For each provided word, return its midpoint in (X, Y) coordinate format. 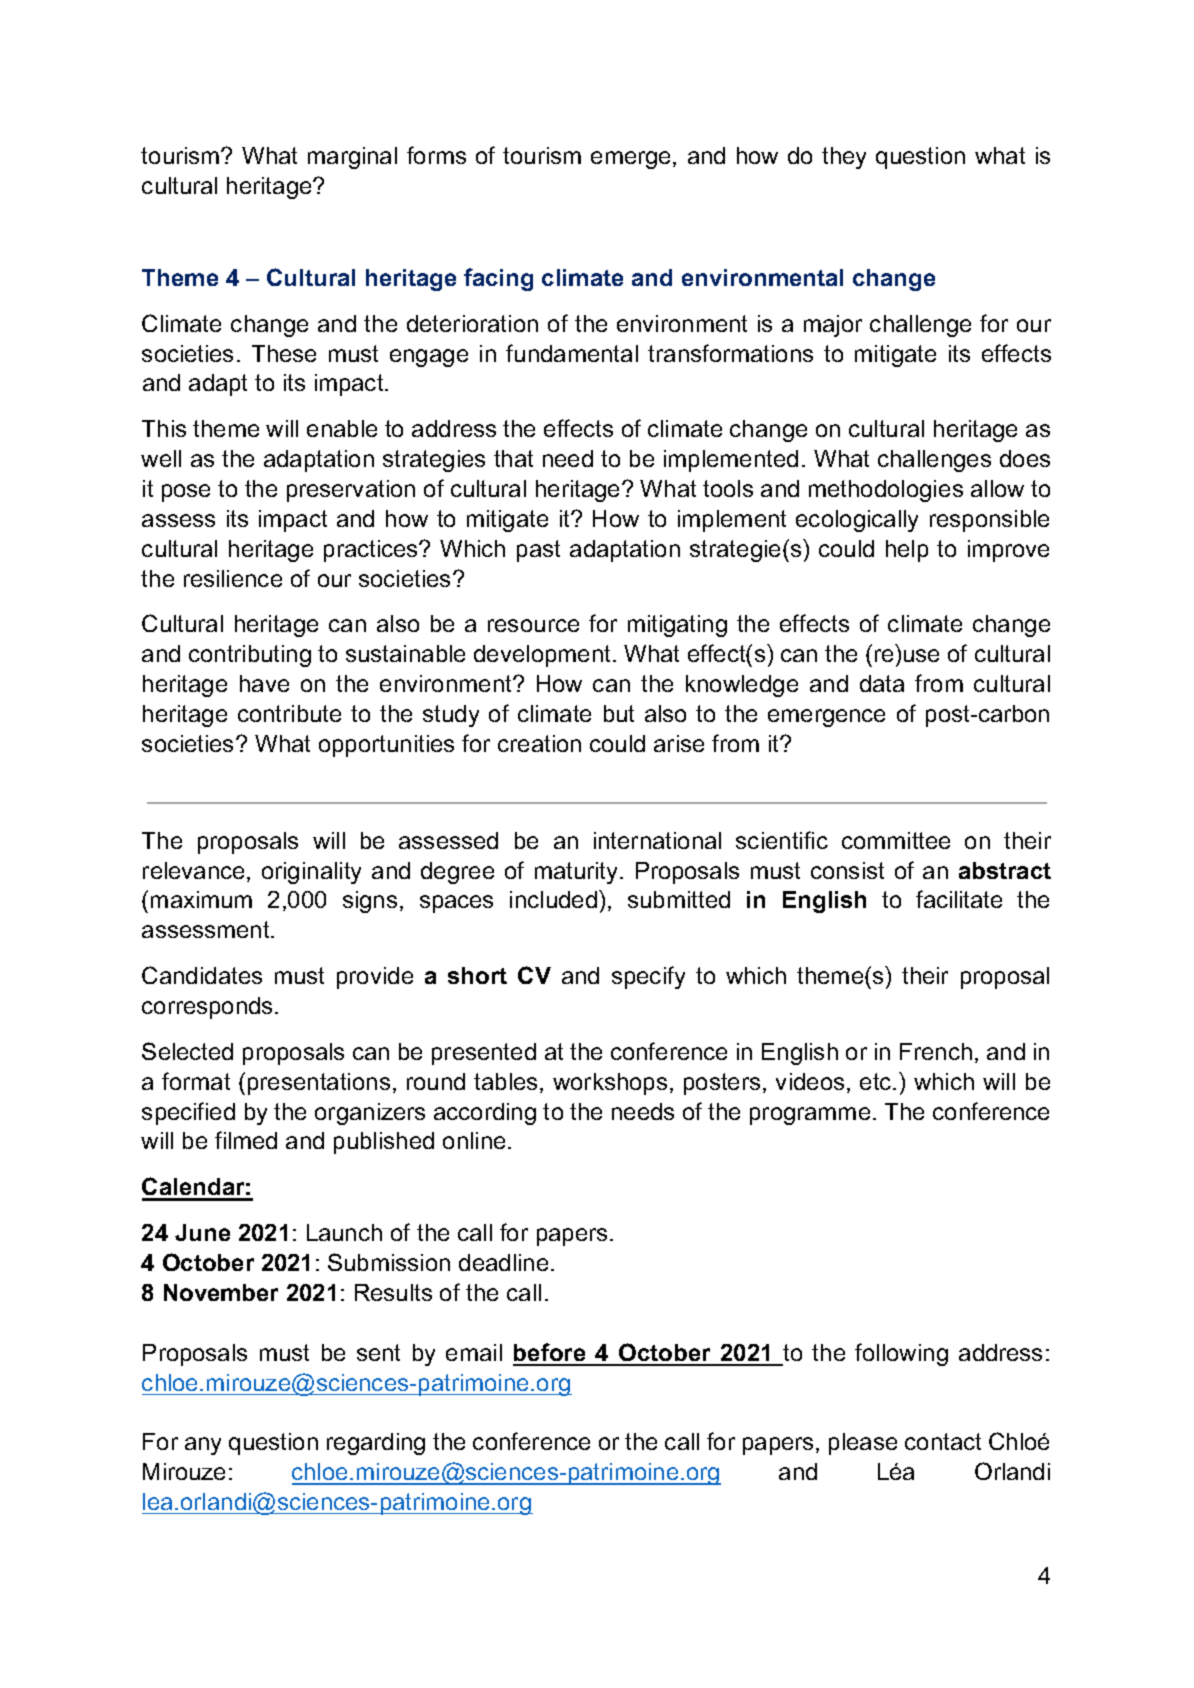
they (844, 158)
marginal (352, 158)
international (657, 840)
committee (896, 840)
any (203, 1446)
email (474, 1352)
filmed (246, 1140)
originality (311, 873)
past (538, 551)
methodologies (886, 491)
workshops (610, 1084)
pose (186, 493)
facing (498, 279)
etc (877, 1081)
